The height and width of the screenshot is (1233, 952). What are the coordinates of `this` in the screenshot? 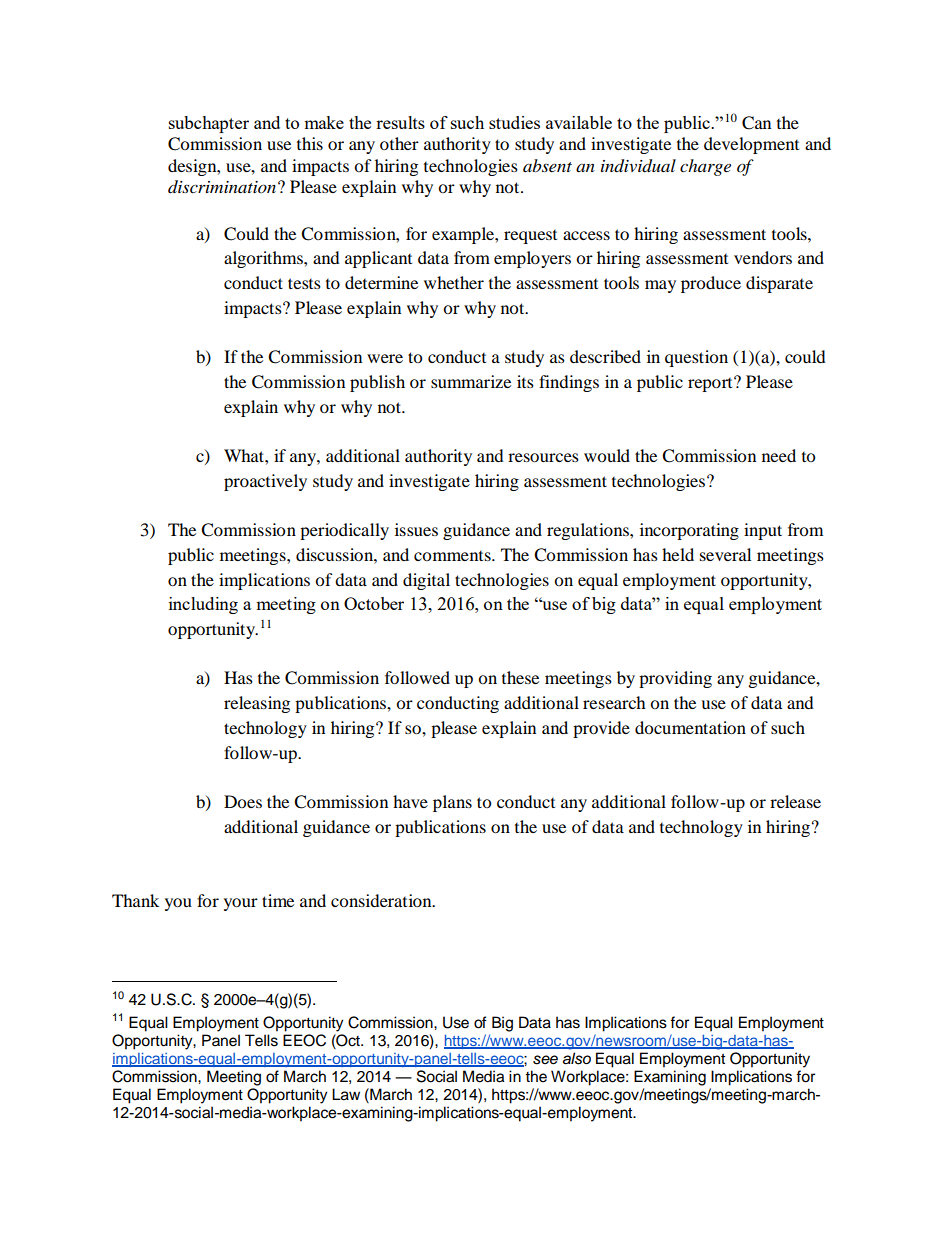 It's located at (310, 143).
